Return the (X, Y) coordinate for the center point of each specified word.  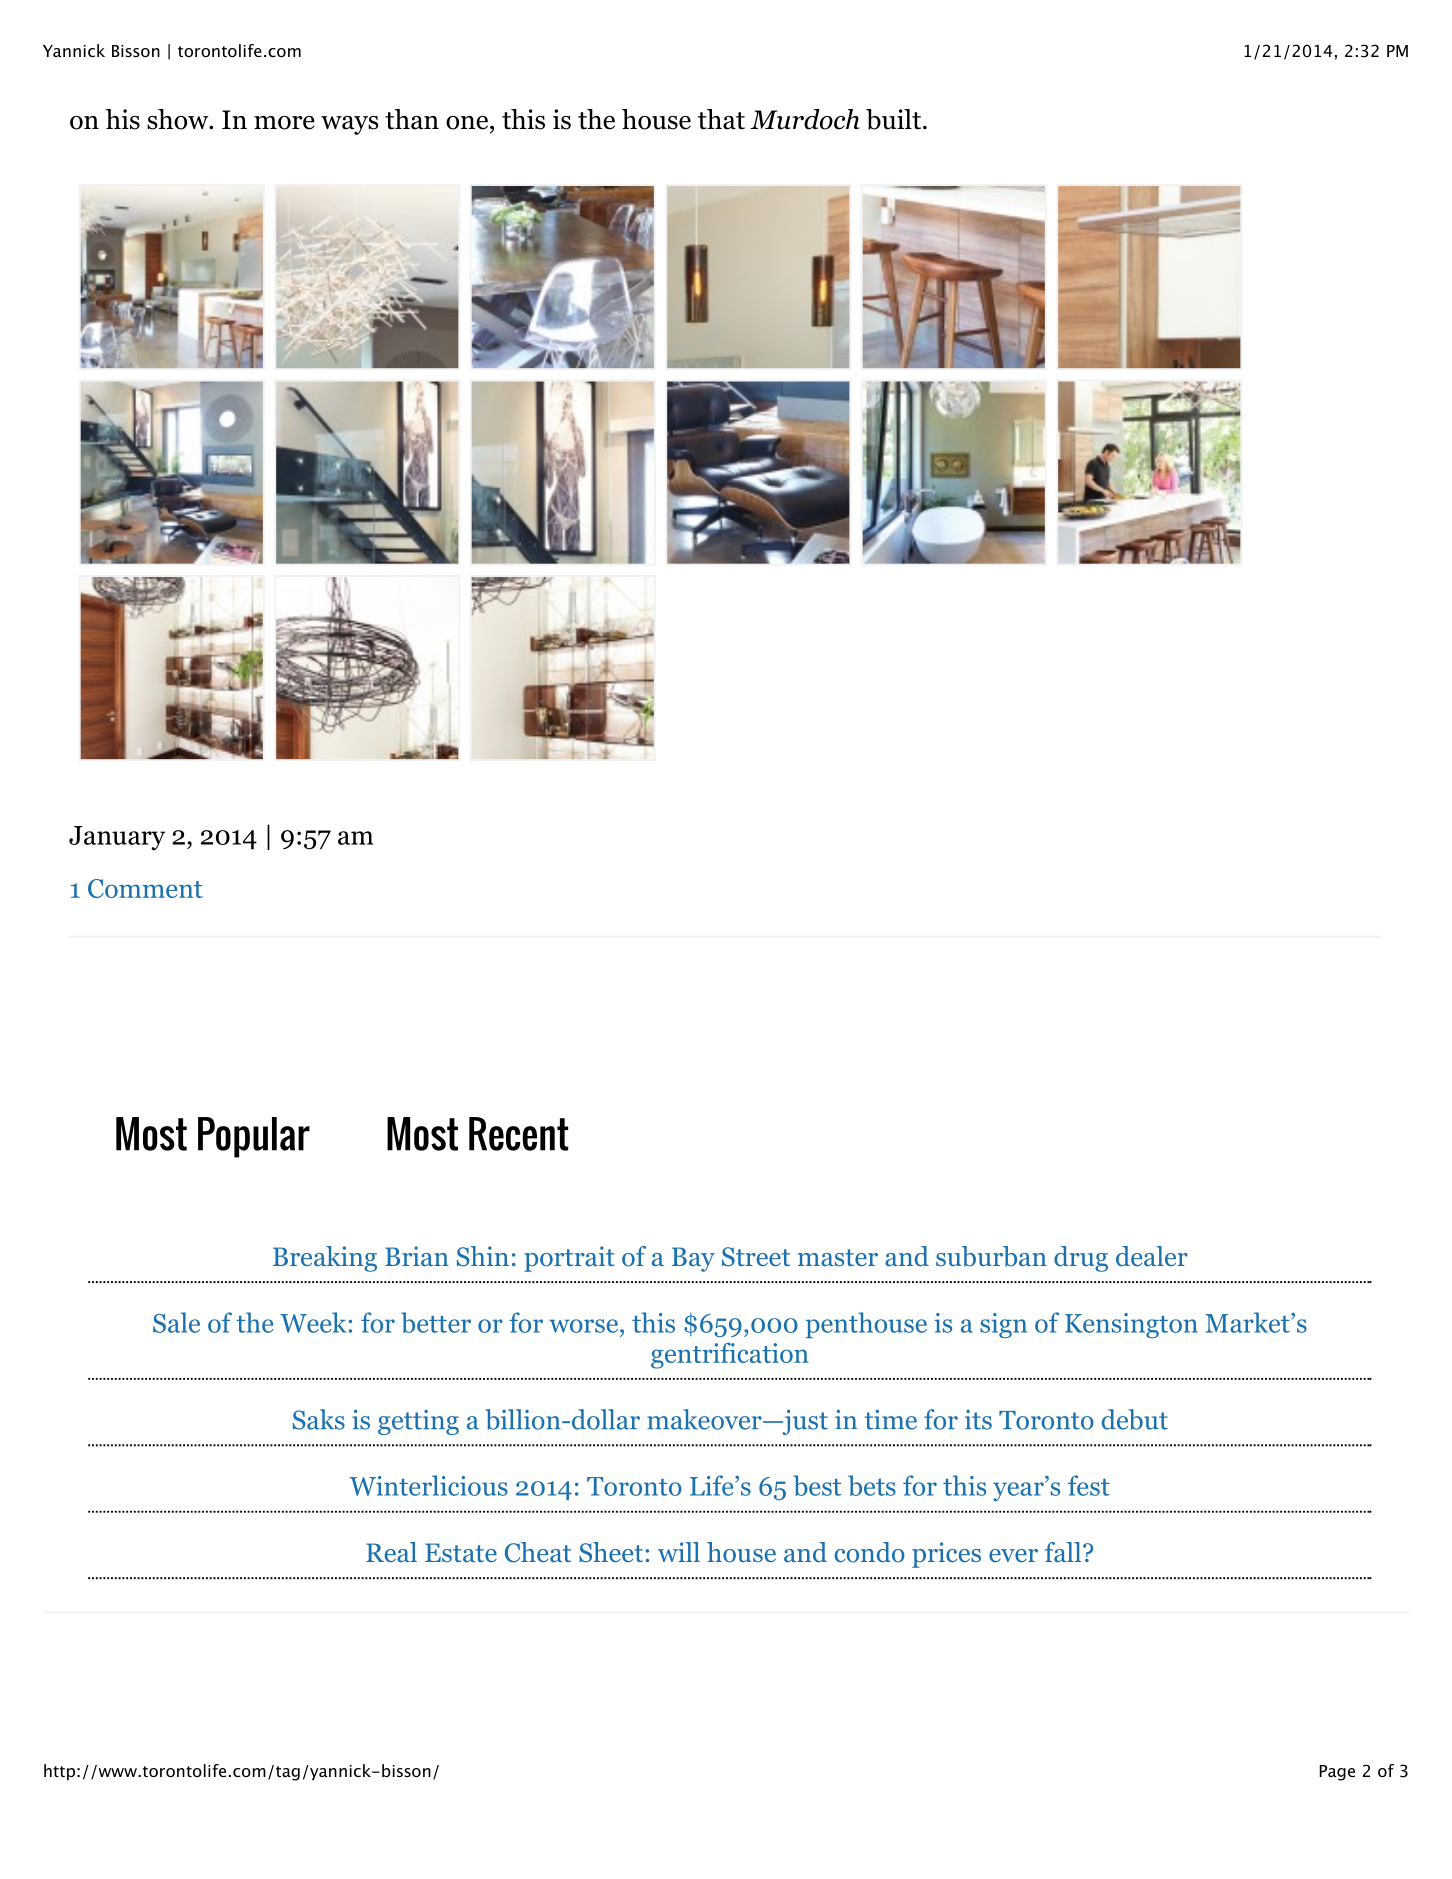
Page (1337, 1773)
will (679, 1552)
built (893, 119)
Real (391, 1552)
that (721, 119)
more (284, 123)
